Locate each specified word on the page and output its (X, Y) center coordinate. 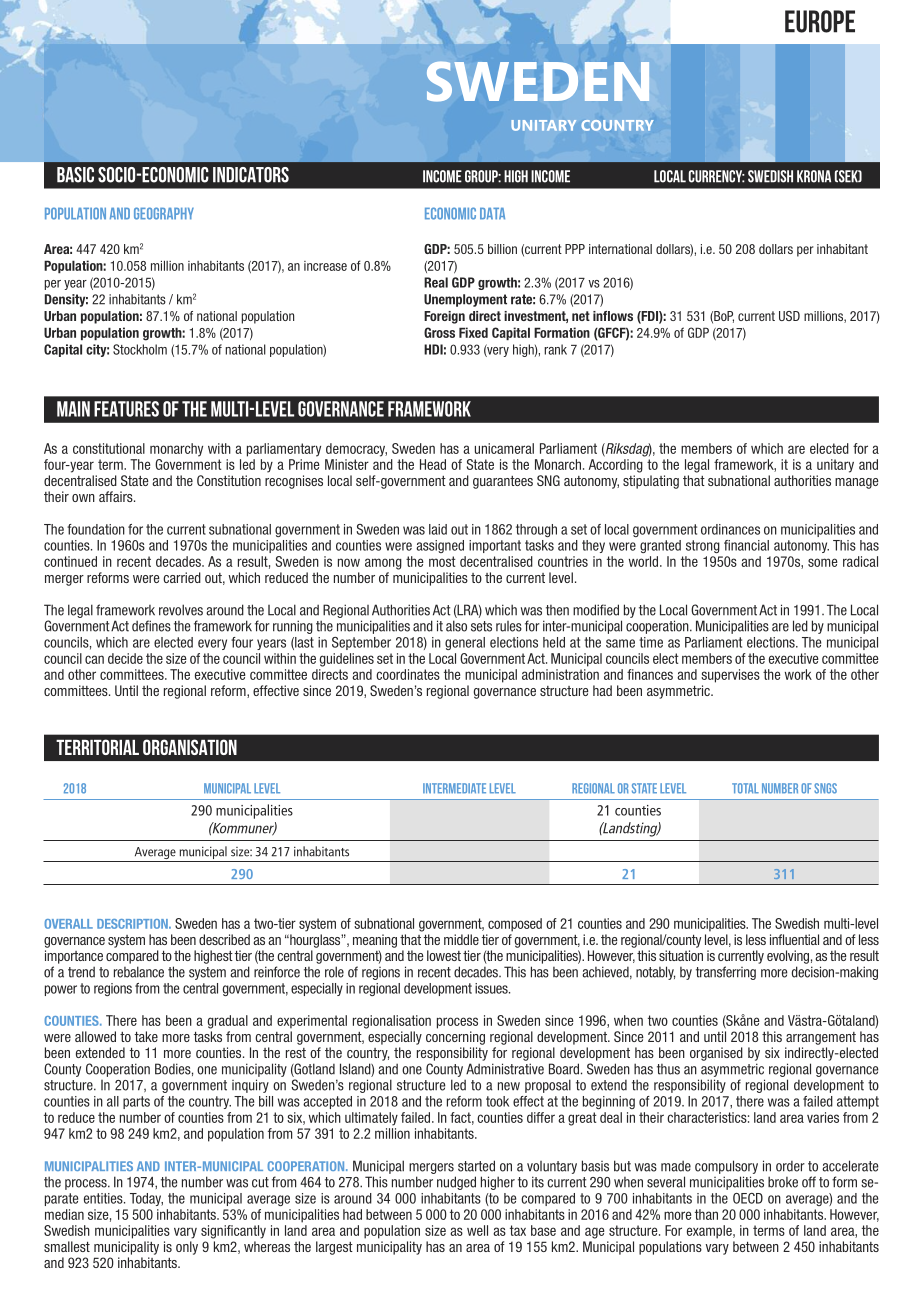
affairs (117, 496)
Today (146, 1199)
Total (745, 788)
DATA (492, 214)
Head (433, 464)
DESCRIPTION (133, 924)
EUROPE (820, 21)
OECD (748, 1198)
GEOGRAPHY (164, 213)
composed (515, 925)
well (477, 1230)
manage (857, 483)
